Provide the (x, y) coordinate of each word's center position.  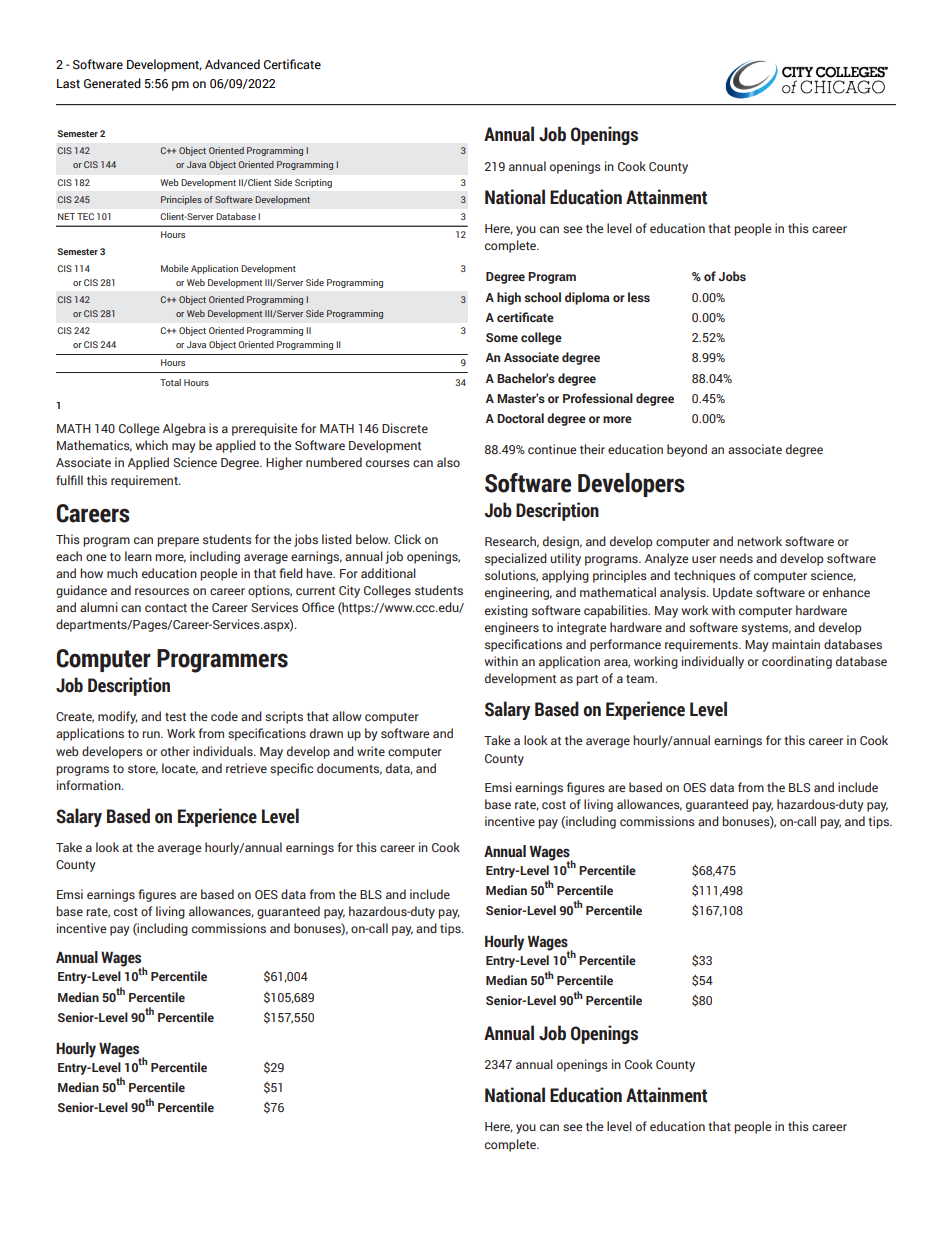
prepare (178, 542)
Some (502, 337)
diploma (587, 298)
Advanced (232, 64)
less (639, 297)
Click (407, 539)
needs (736, 558)
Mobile (175, 268)
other (175, 751)
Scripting (313, 183)
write (371, 751)
